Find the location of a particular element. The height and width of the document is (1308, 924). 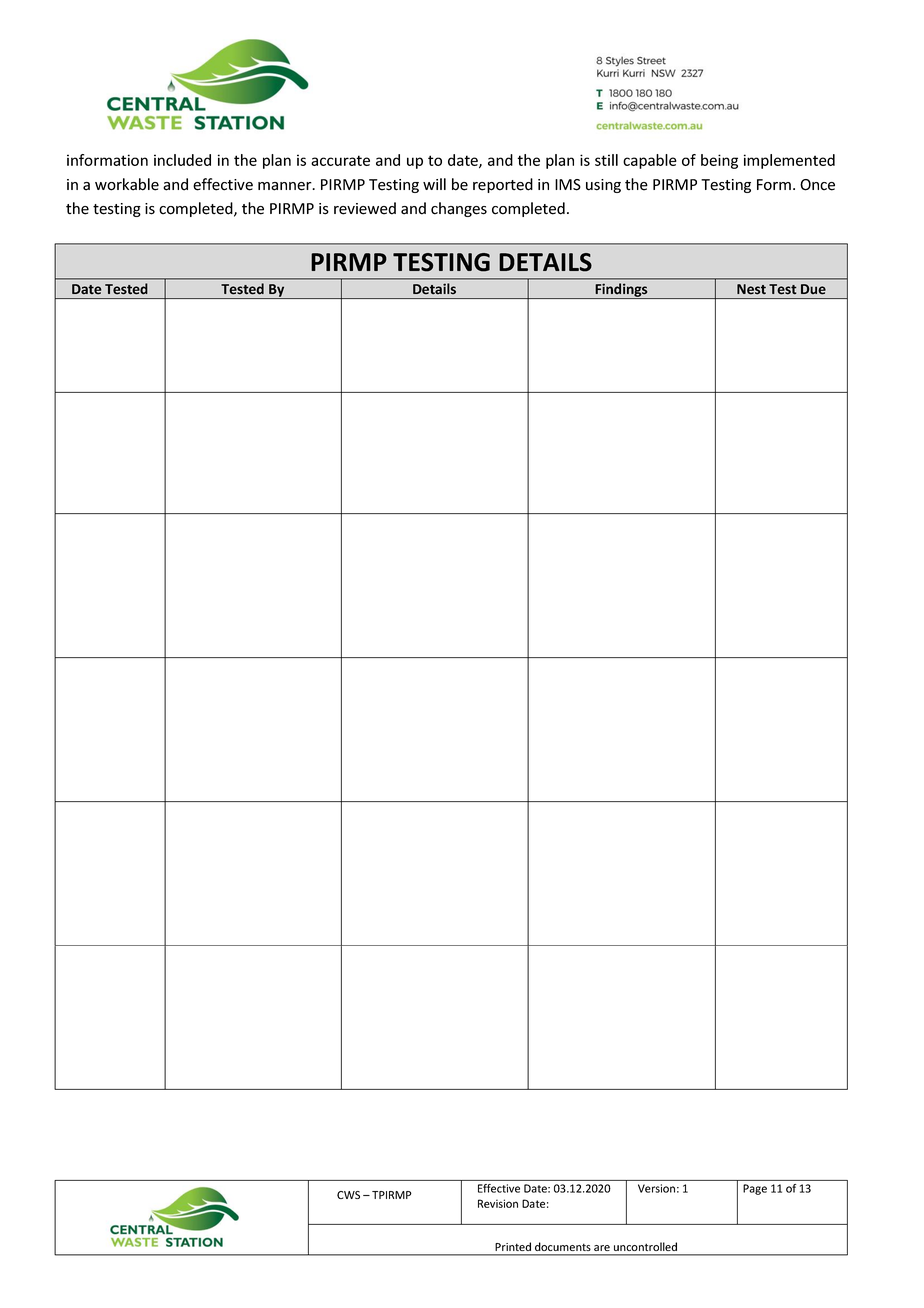

documents is located at coordinates (562, 1246).
